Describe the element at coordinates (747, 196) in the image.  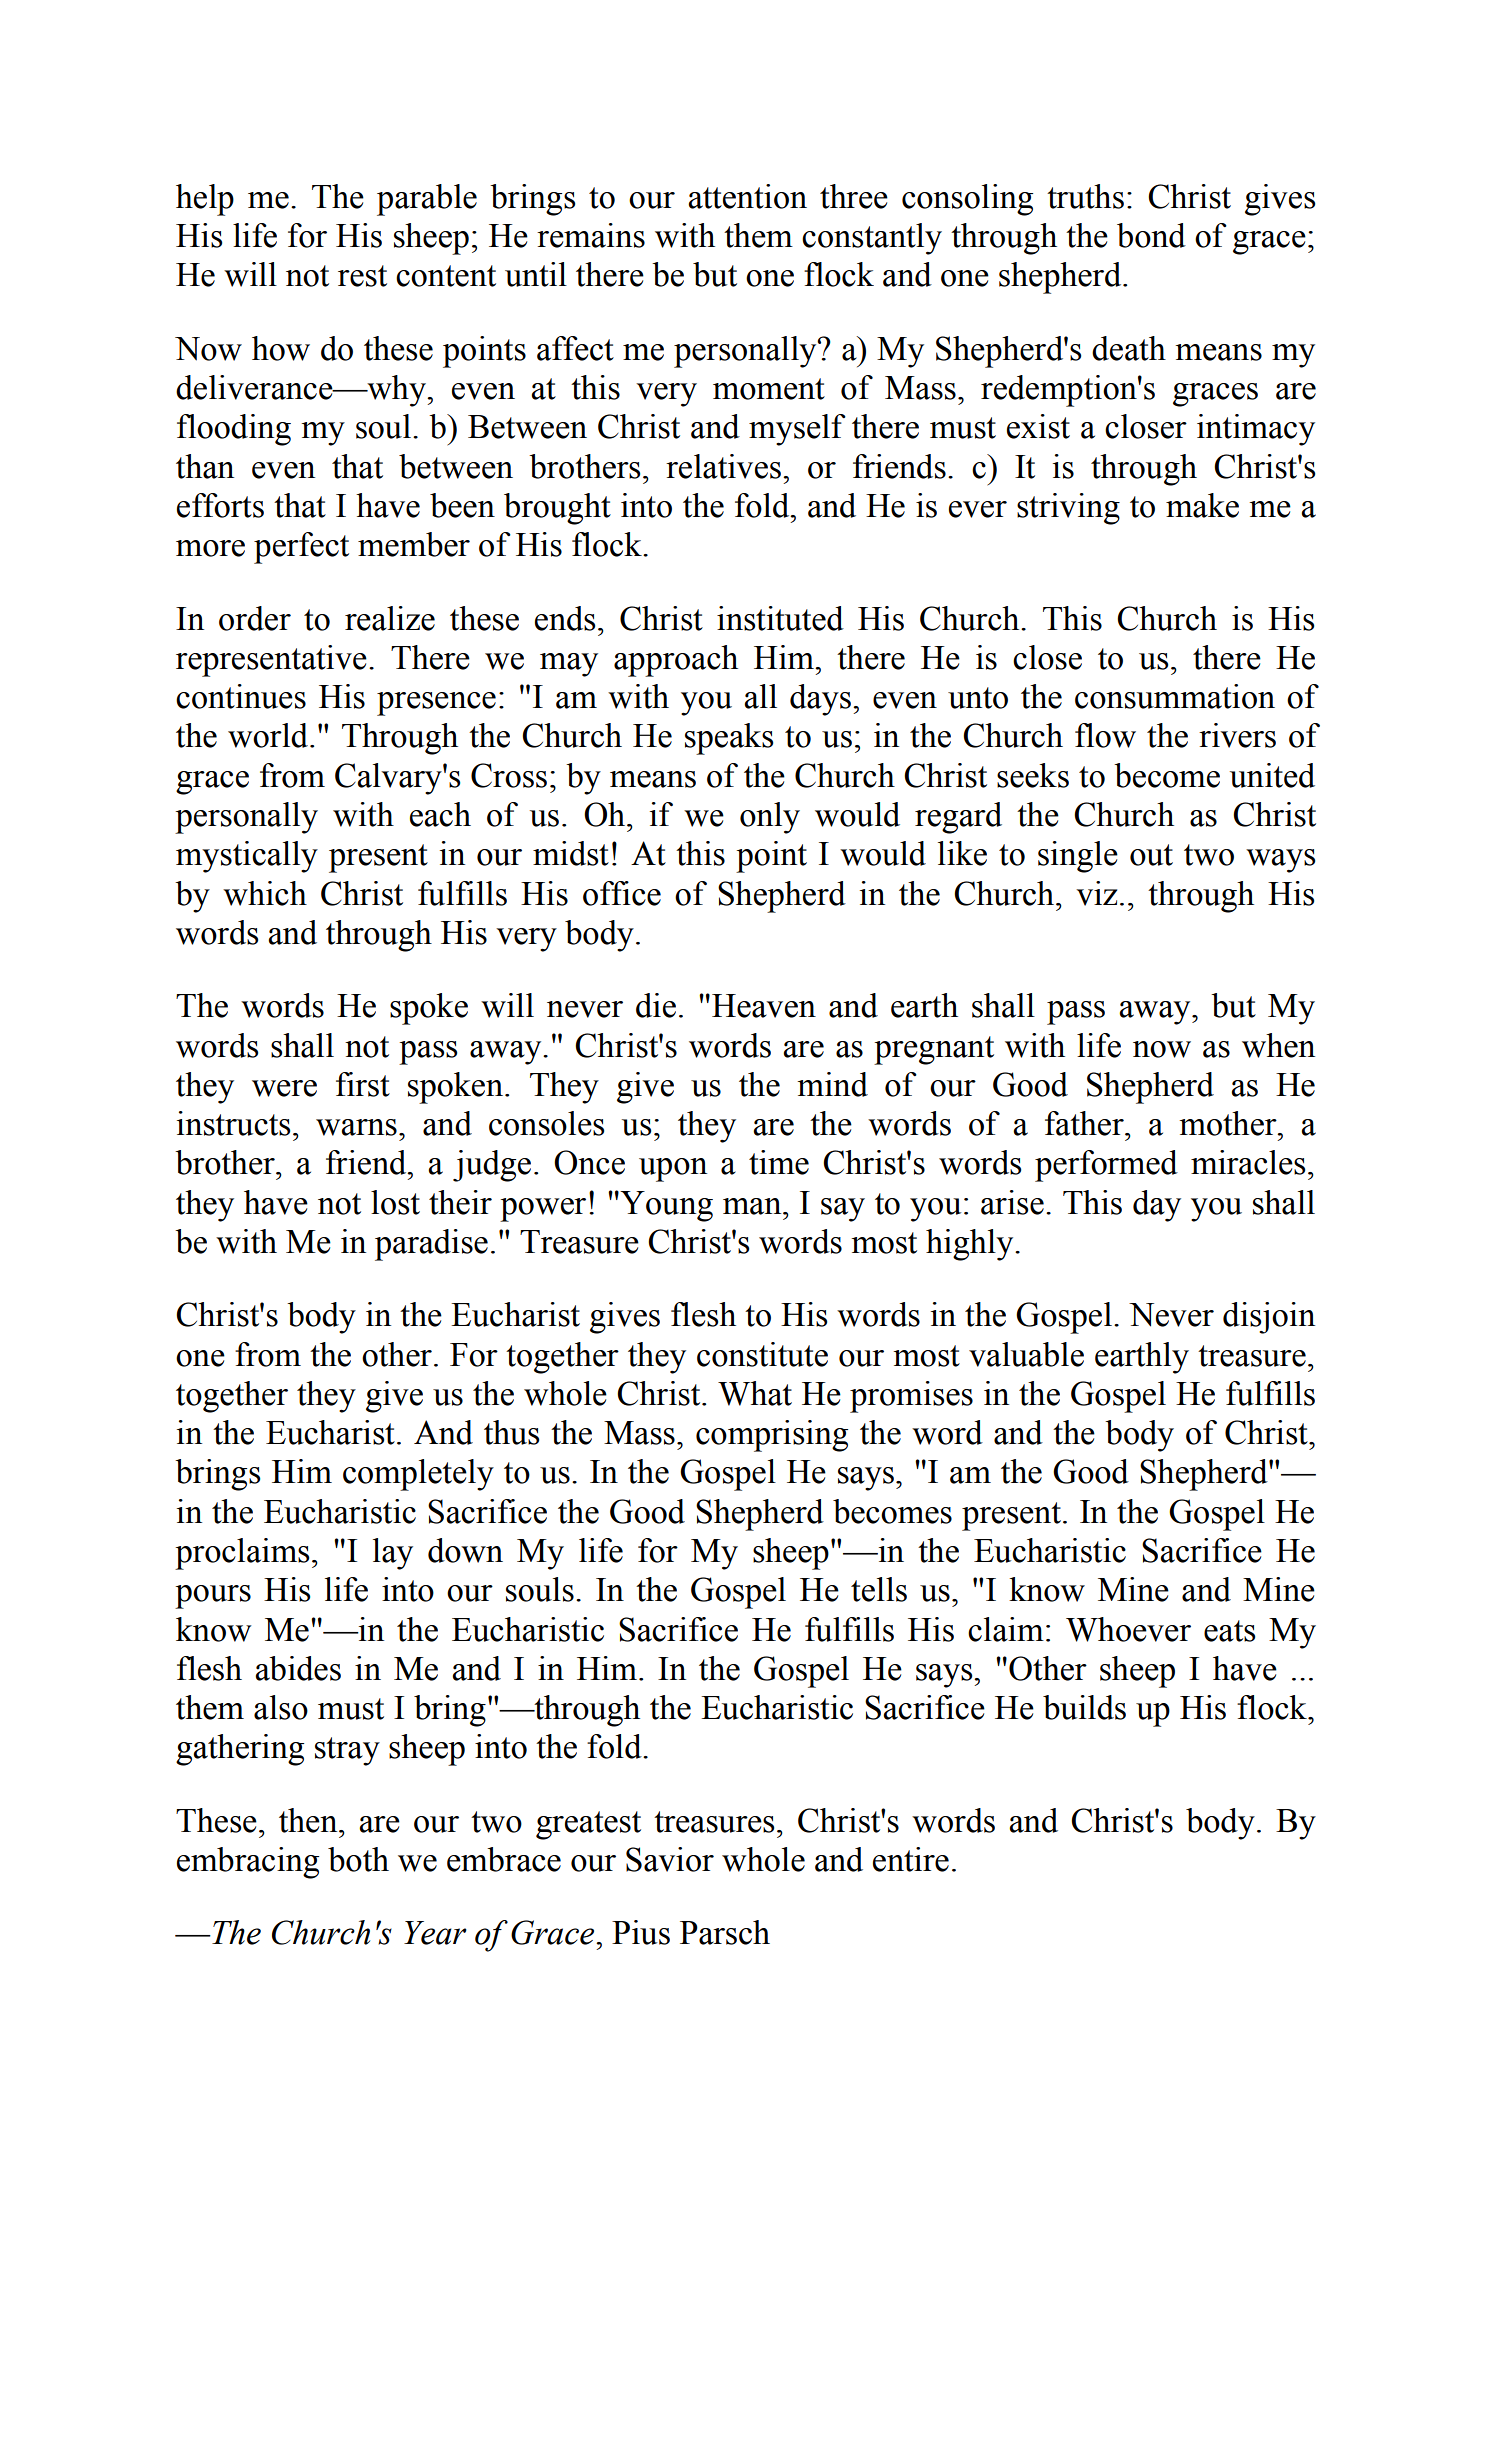
I see `attention` at that location.
